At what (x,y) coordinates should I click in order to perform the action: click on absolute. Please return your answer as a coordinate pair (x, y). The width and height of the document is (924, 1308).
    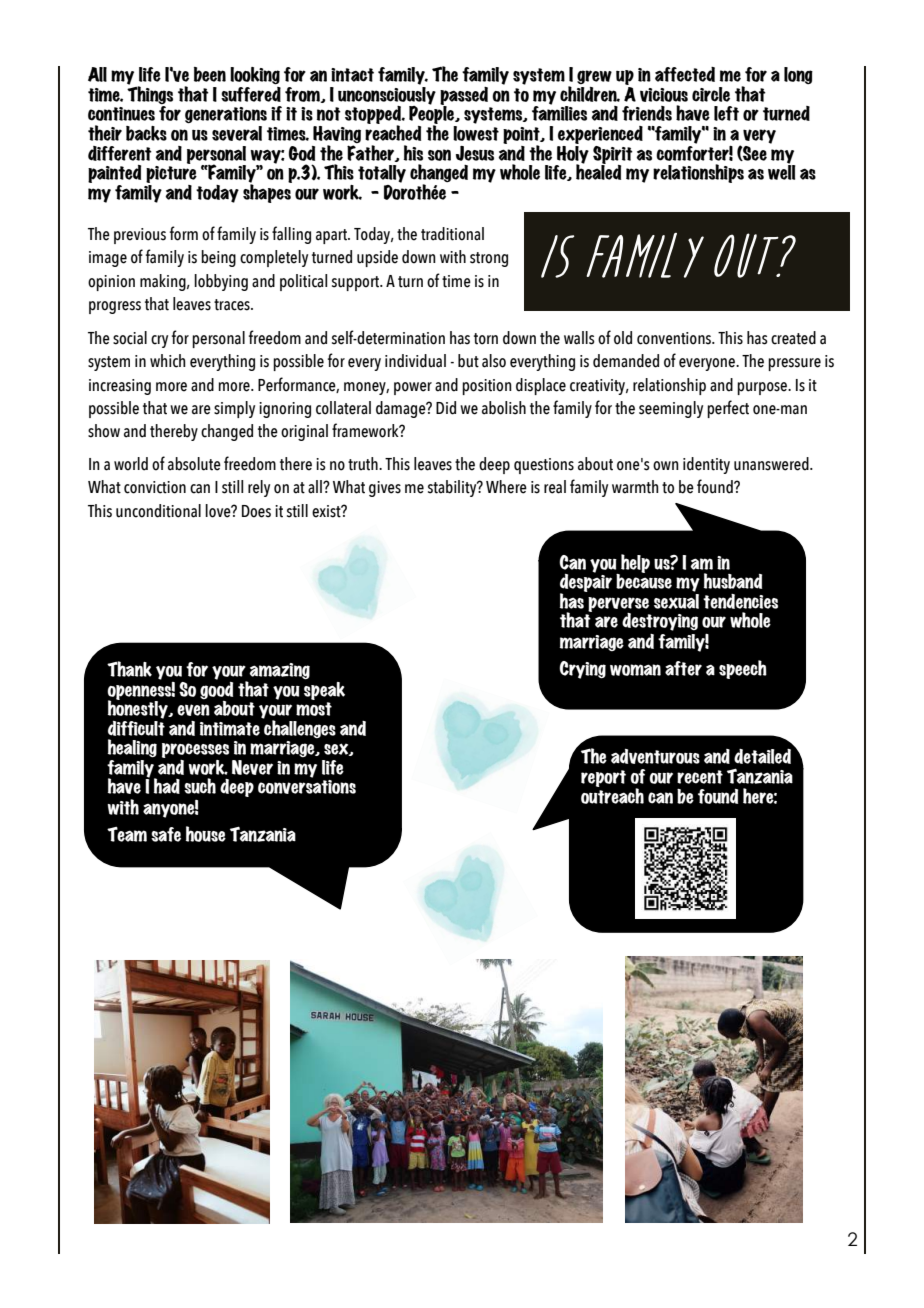
    Looking at the image, I should click on (194, 464).
